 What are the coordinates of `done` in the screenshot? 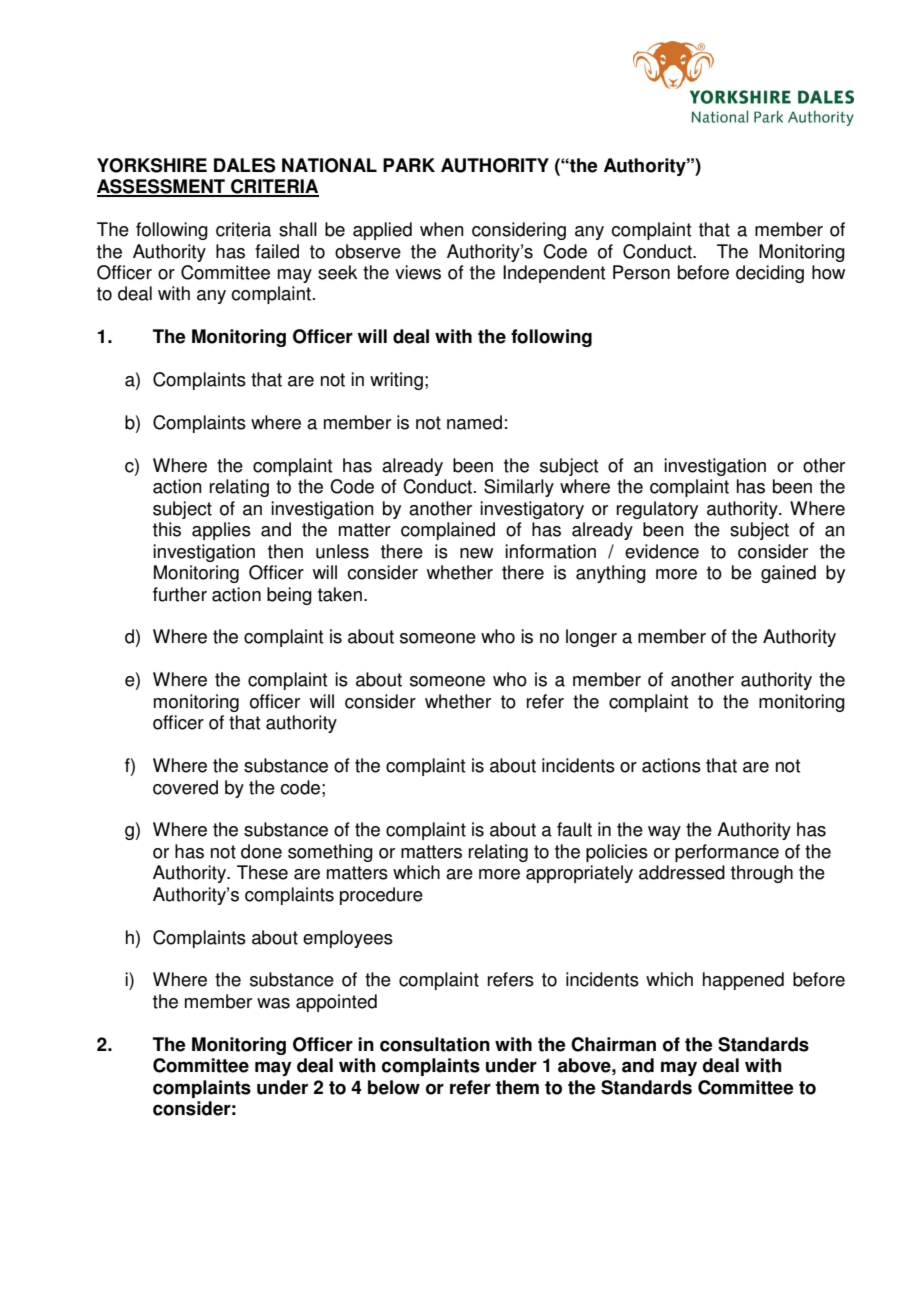 It's located at (261, 851).
